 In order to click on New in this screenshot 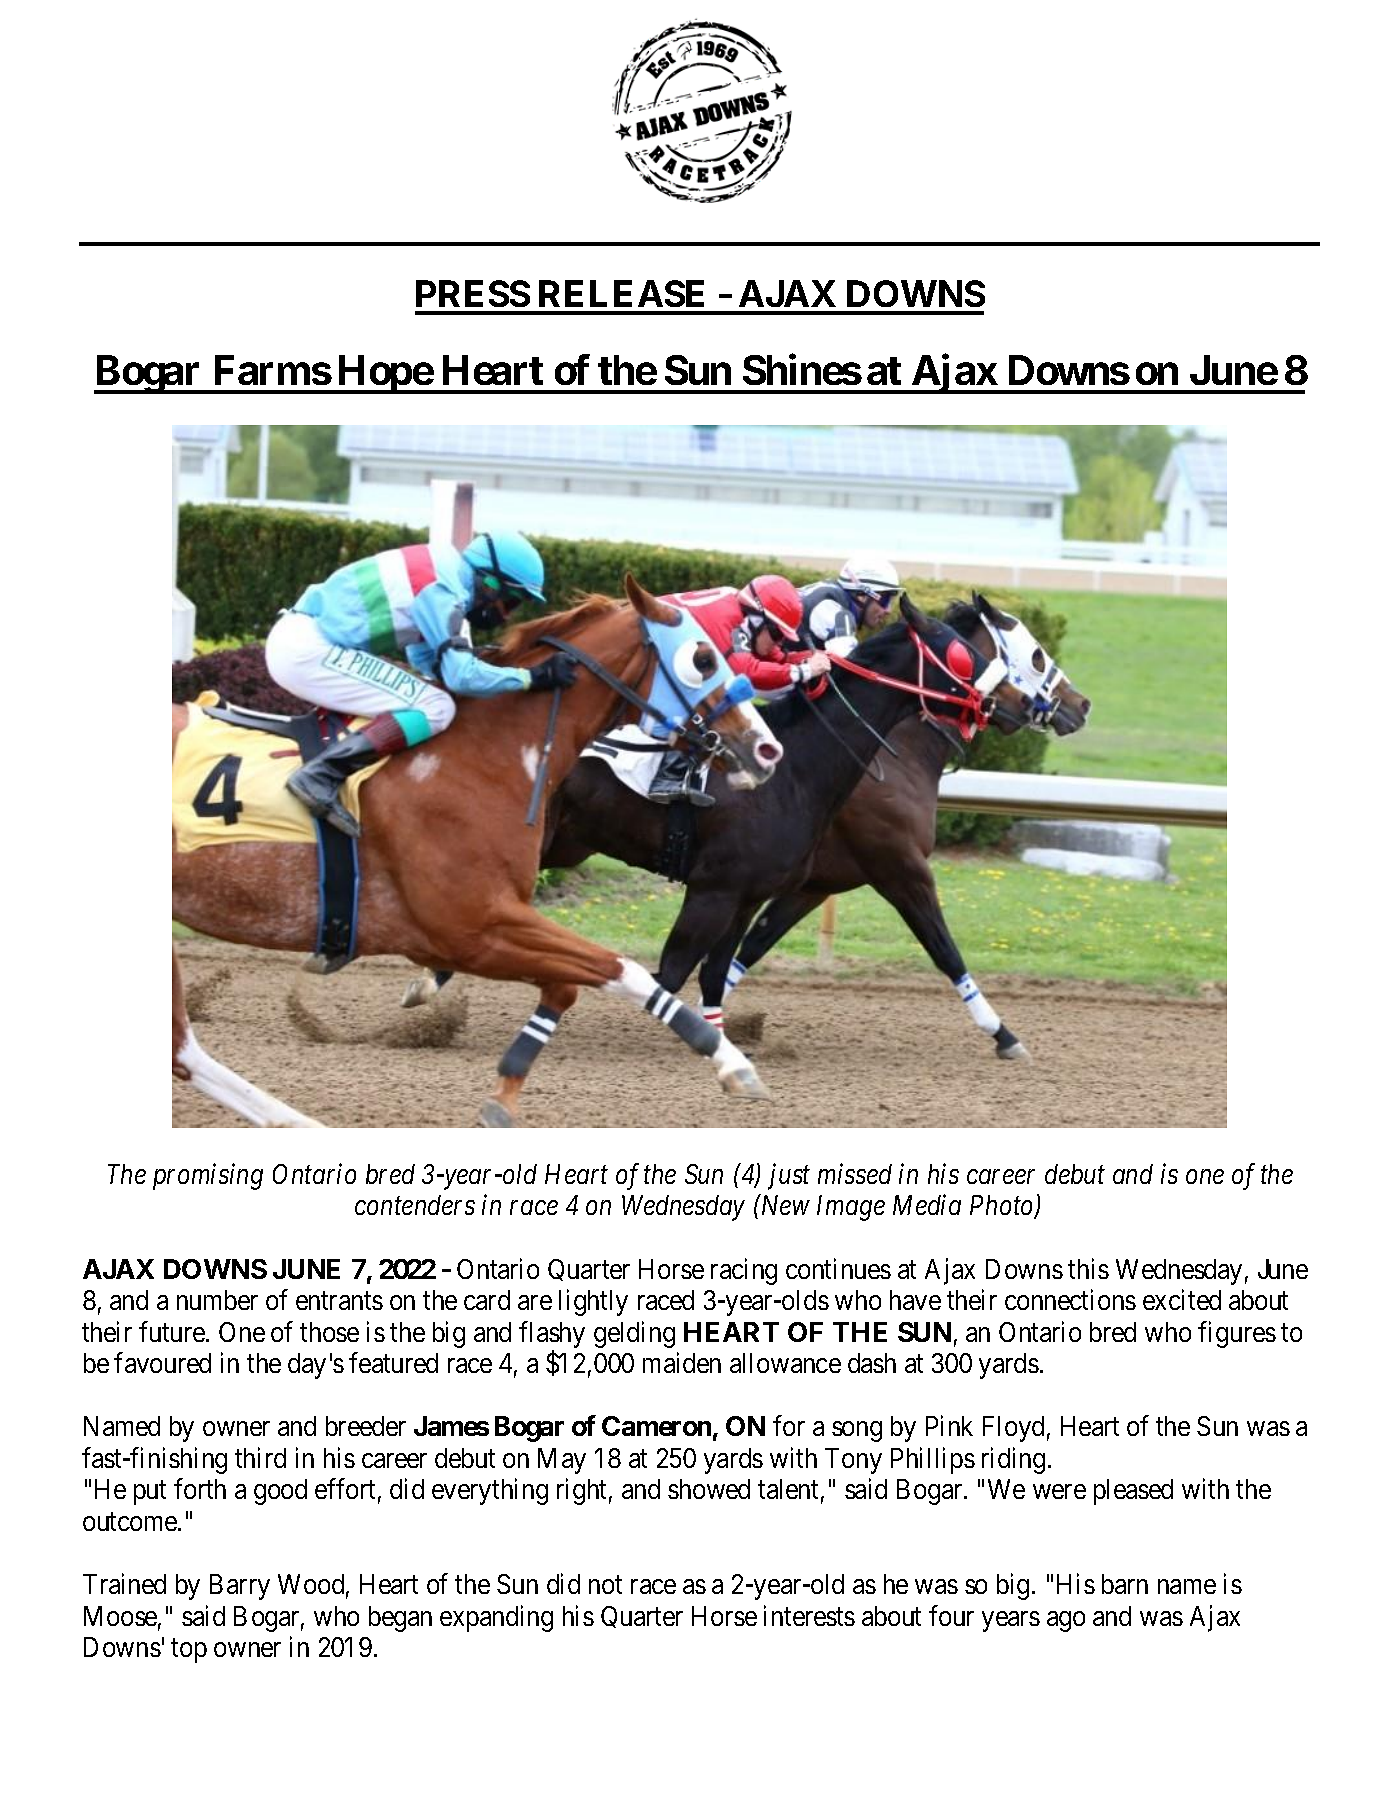, I will do `click(784, 1205)`.
